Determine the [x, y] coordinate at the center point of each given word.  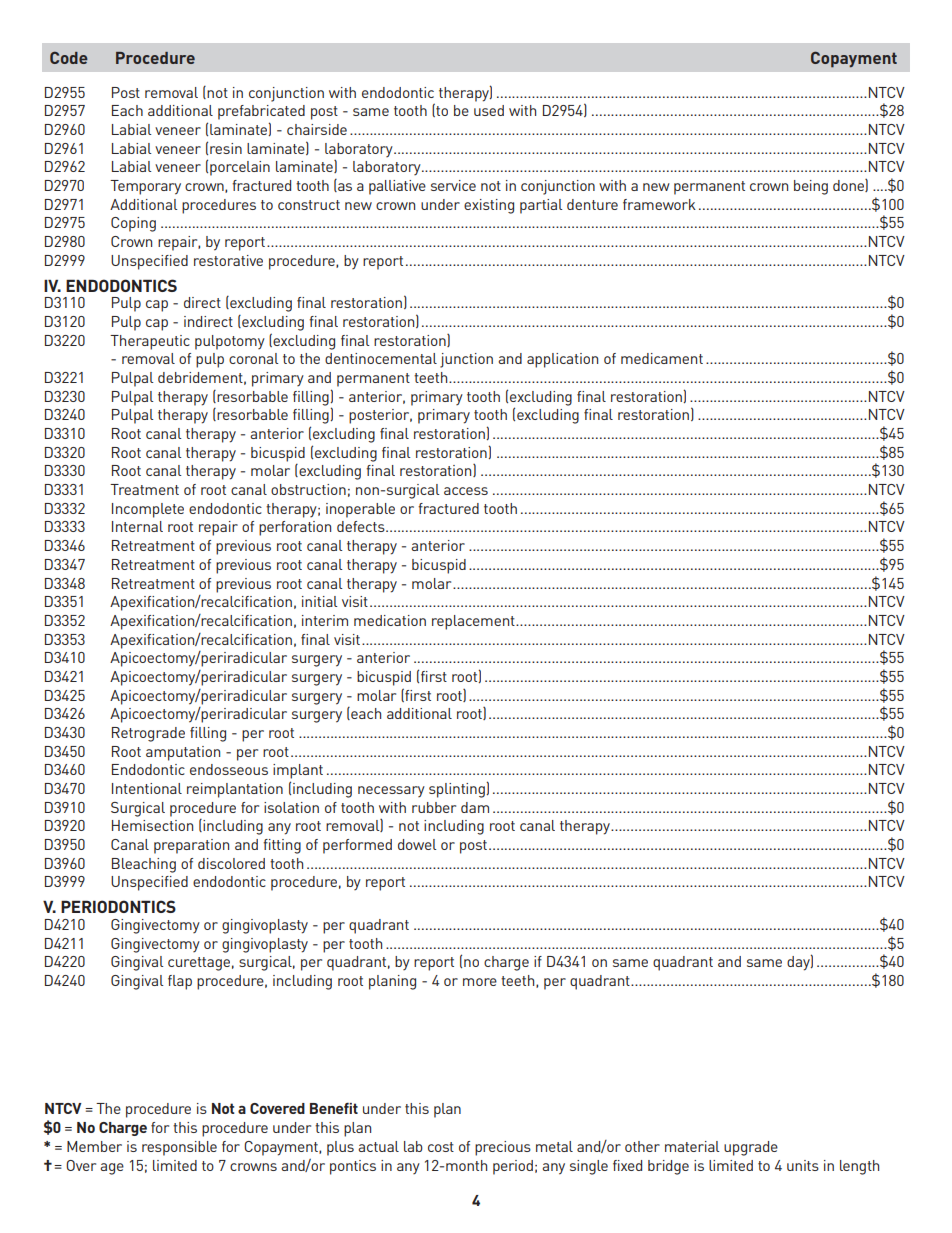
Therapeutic [150, 342]
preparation [191, 846]
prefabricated [261, 112]
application [562, 360]
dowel [417, 844]
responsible [179, 1148]
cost [441, 1147]
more [480, 982]
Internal [137, 526]
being [811, 187]
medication [390, 620]
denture [592, 204]
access [466, 491]
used [489, 110]
